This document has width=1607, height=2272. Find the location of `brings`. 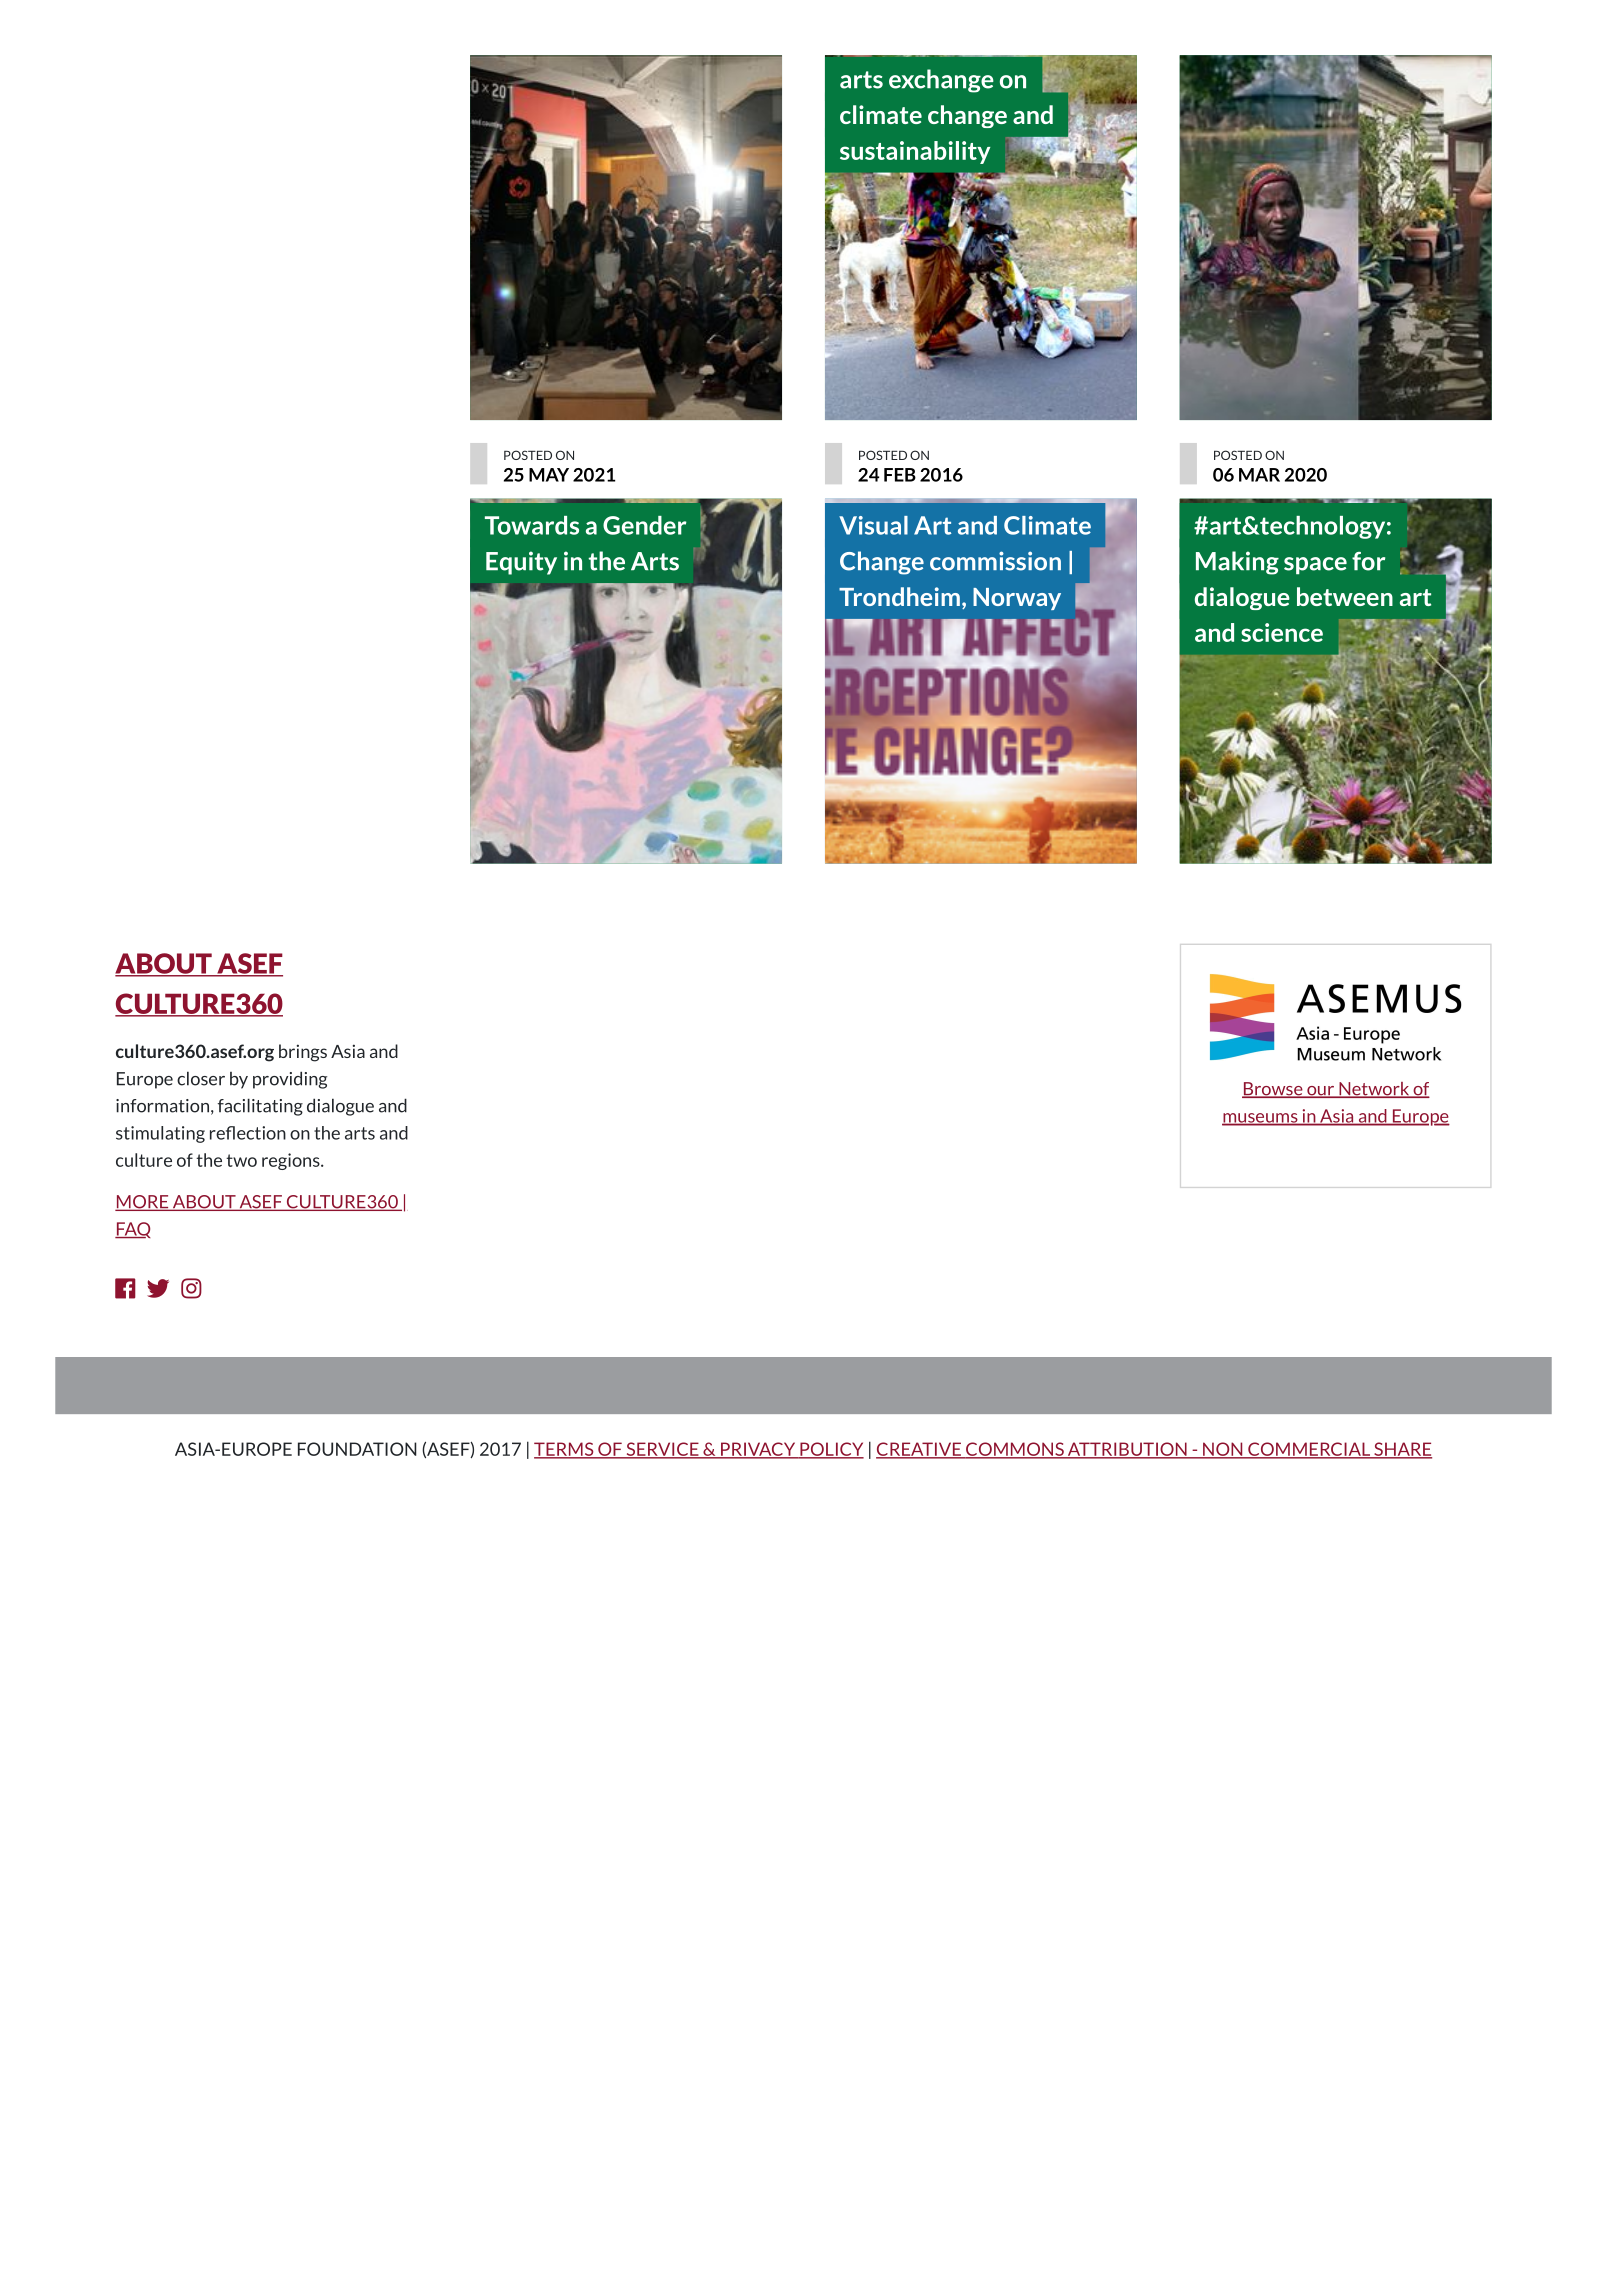

brings is located at coordinates (303, 1053).
